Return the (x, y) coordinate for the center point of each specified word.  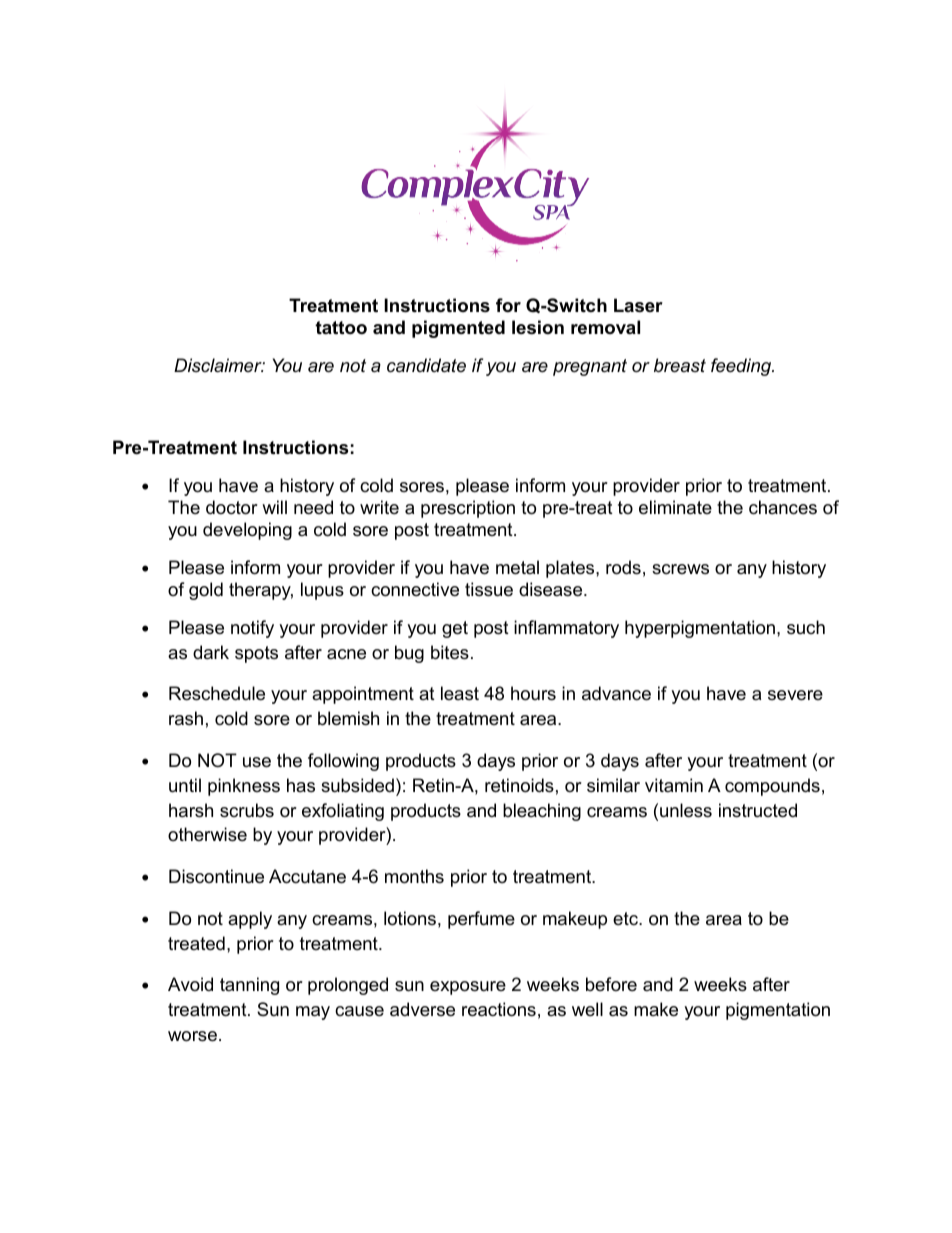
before (611, 984)
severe (795, 695)
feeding (742, 367)
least (460, 693)
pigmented (458, 329)
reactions (499, 1009)
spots (256, 654)
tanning (249, 986)
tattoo (341, 328)
